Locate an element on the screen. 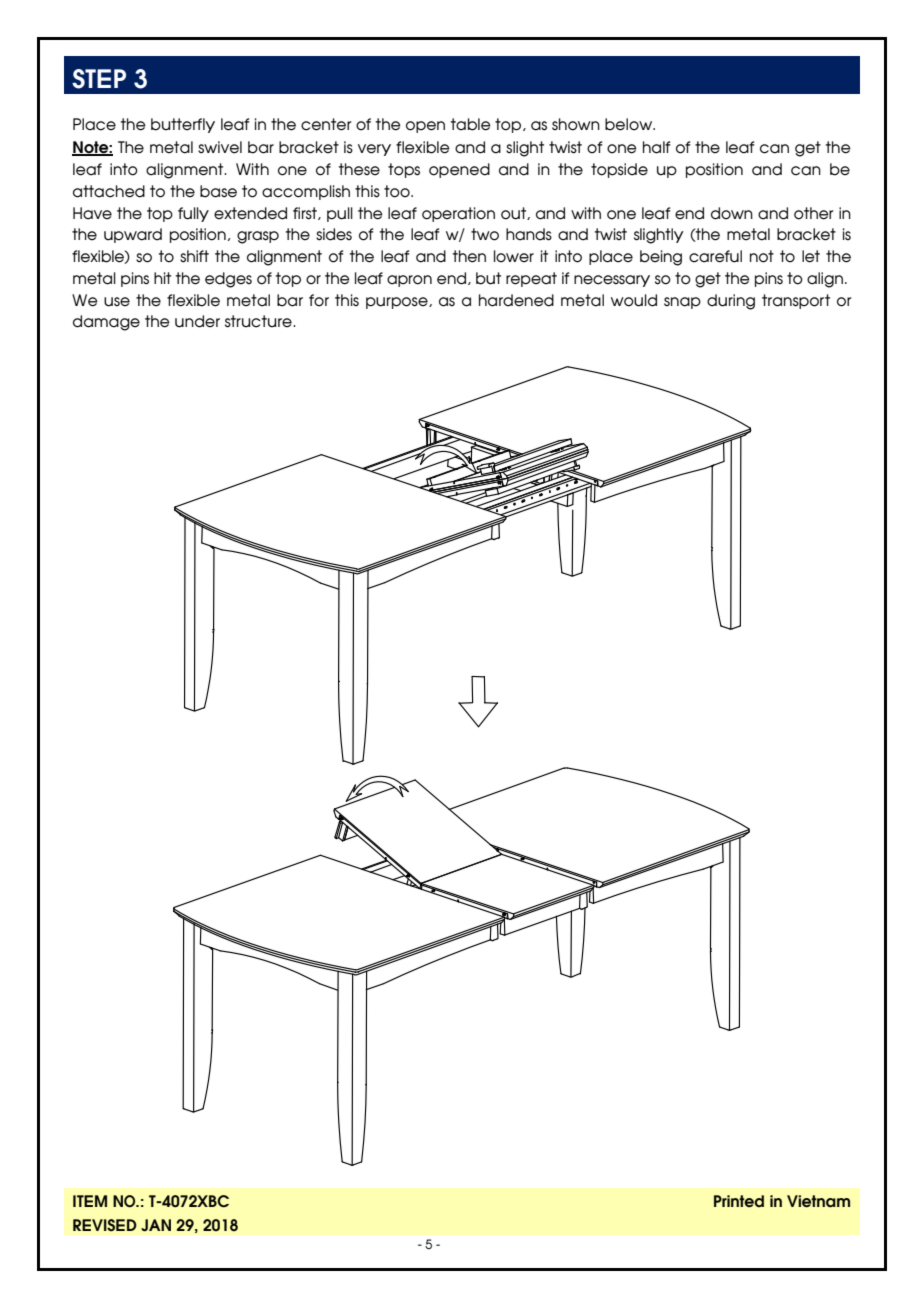 The height and width of the screenshot is (1308, 924). table is located at coordinates (471, 124).
